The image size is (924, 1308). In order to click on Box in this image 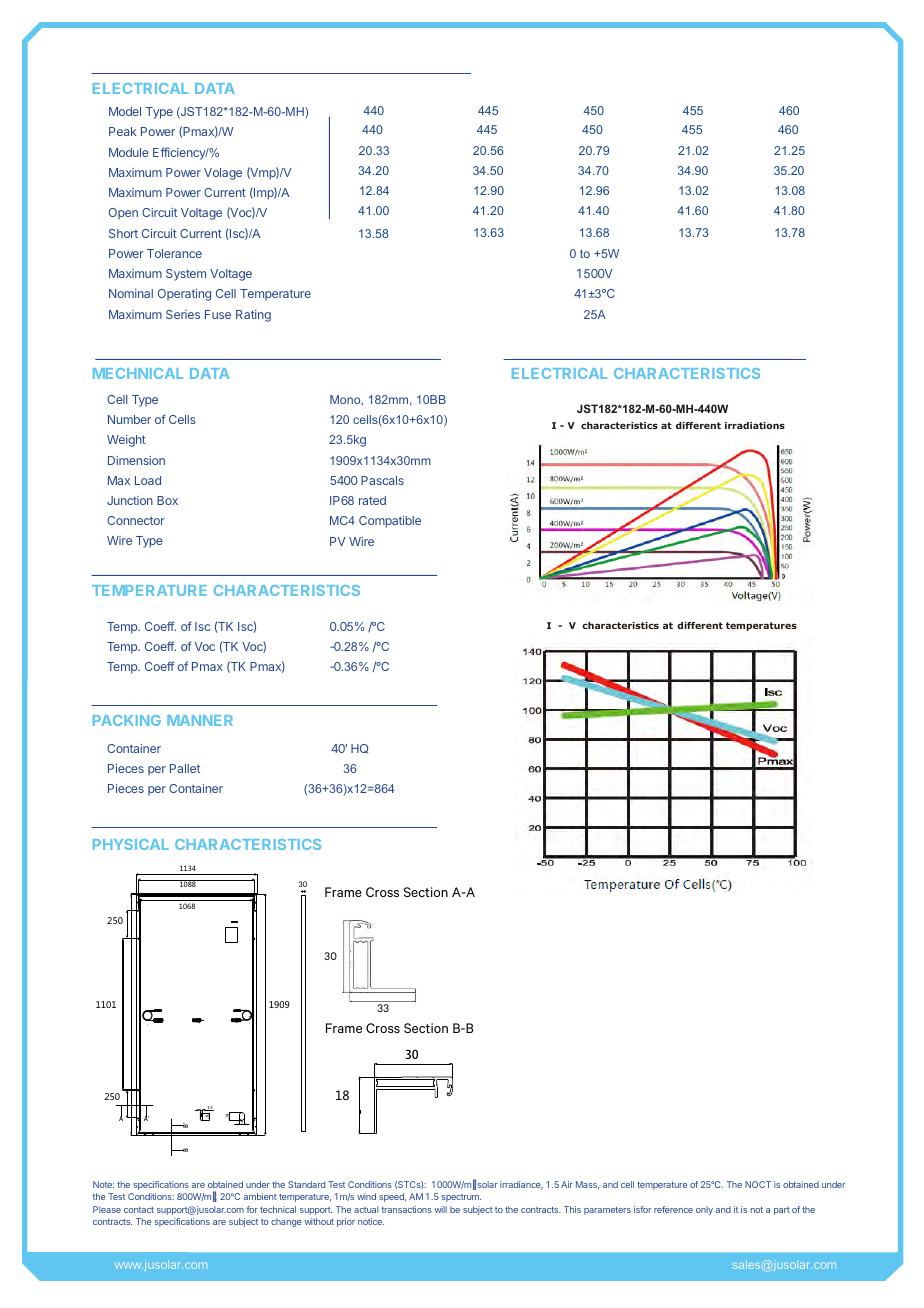, I will do `click(167, 500)`.
